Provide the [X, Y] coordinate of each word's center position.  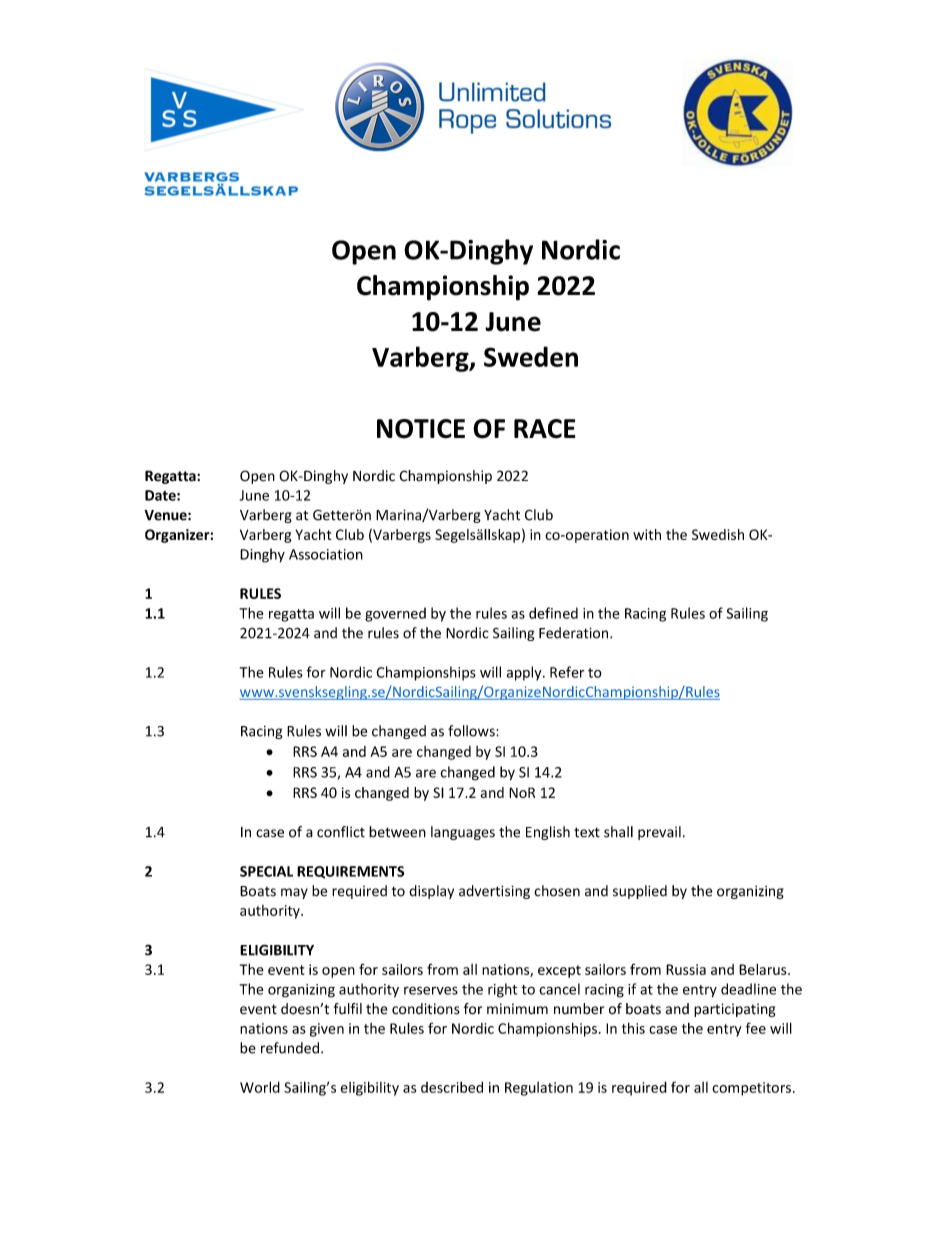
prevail [659, 833]
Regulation [539, 1089]
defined [553, 613]
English [548, 833]
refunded [290, 1048]
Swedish [718, 534]
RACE [545, 429]
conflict [341, 832]
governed [395, 614]
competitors [751, 1089]
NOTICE [421, 429]
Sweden [531, 356]
